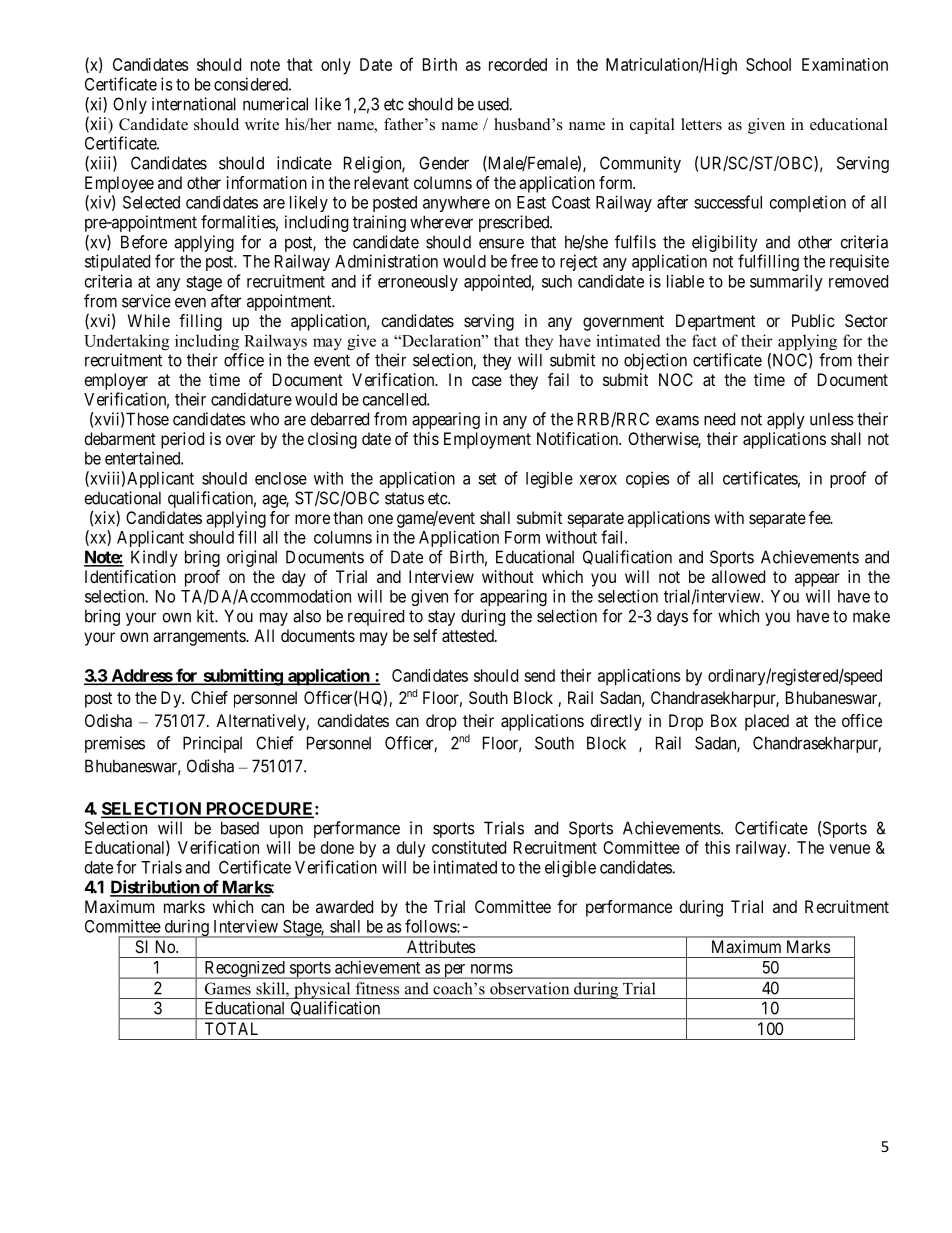  Describe the element at coordinates (820, 517) in the page. I see `fee` at that location.
